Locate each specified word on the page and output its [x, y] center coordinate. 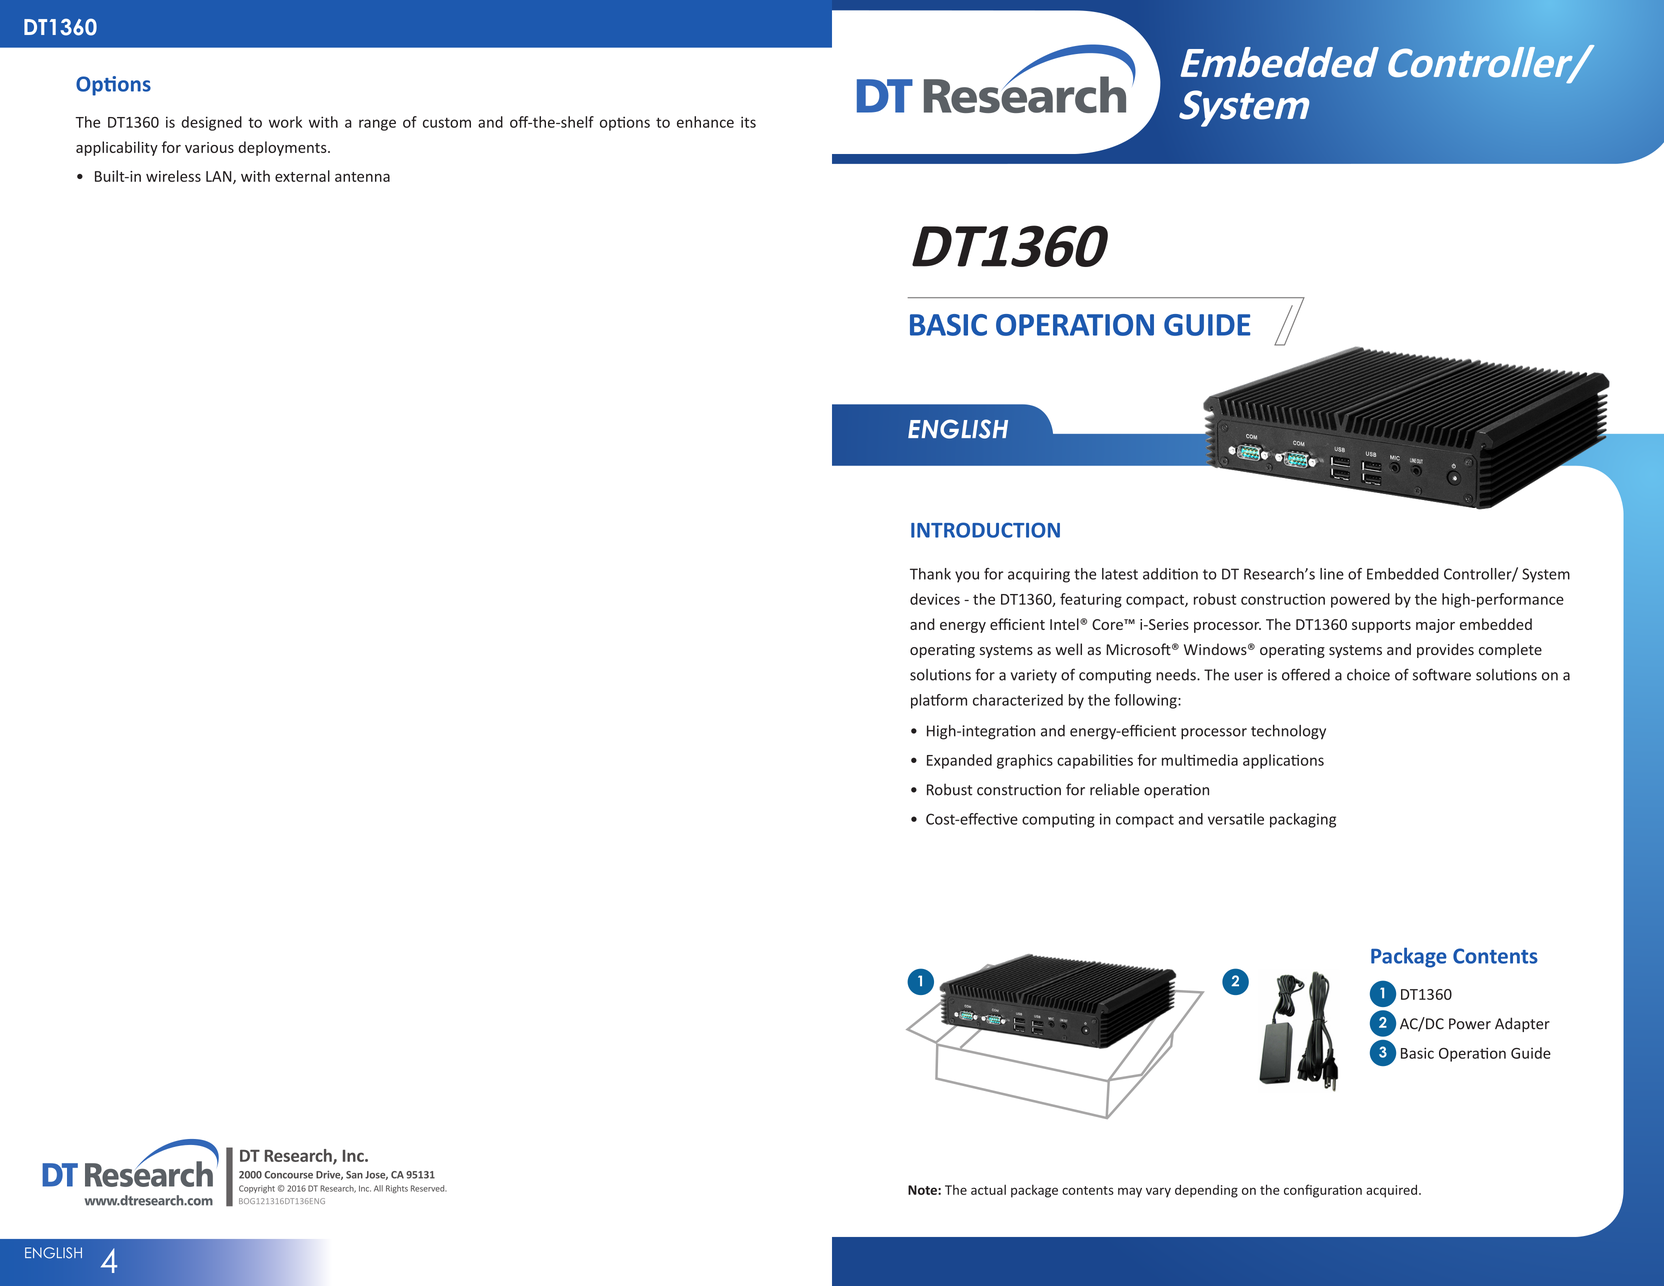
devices [935, 599]
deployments [283, 148]
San [354, 1175]
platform [939, 701]
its [748, 122]
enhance [705, 122]
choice [1368, 675]
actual [988, 1190]
